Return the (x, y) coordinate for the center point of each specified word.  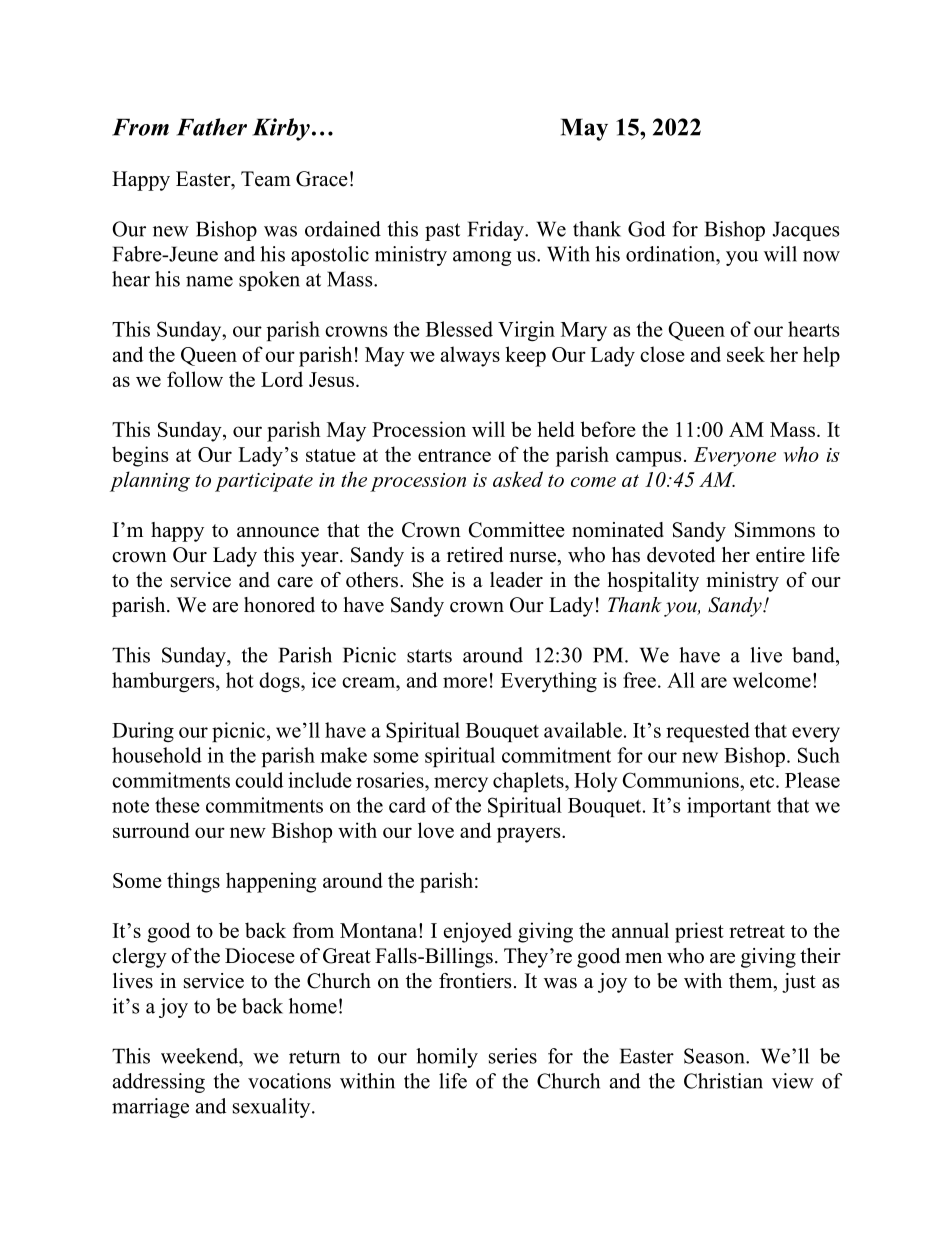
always (470, 356)
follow (195, 379)
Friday (497, 231)
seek (746, 354)
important (729, 807)
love (436, 830)
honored (279, 605)
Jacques (806, 231)
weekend (201, 1056)
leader (516, 580)
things (193, 882)
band (814, 655)
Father (212, 127)
